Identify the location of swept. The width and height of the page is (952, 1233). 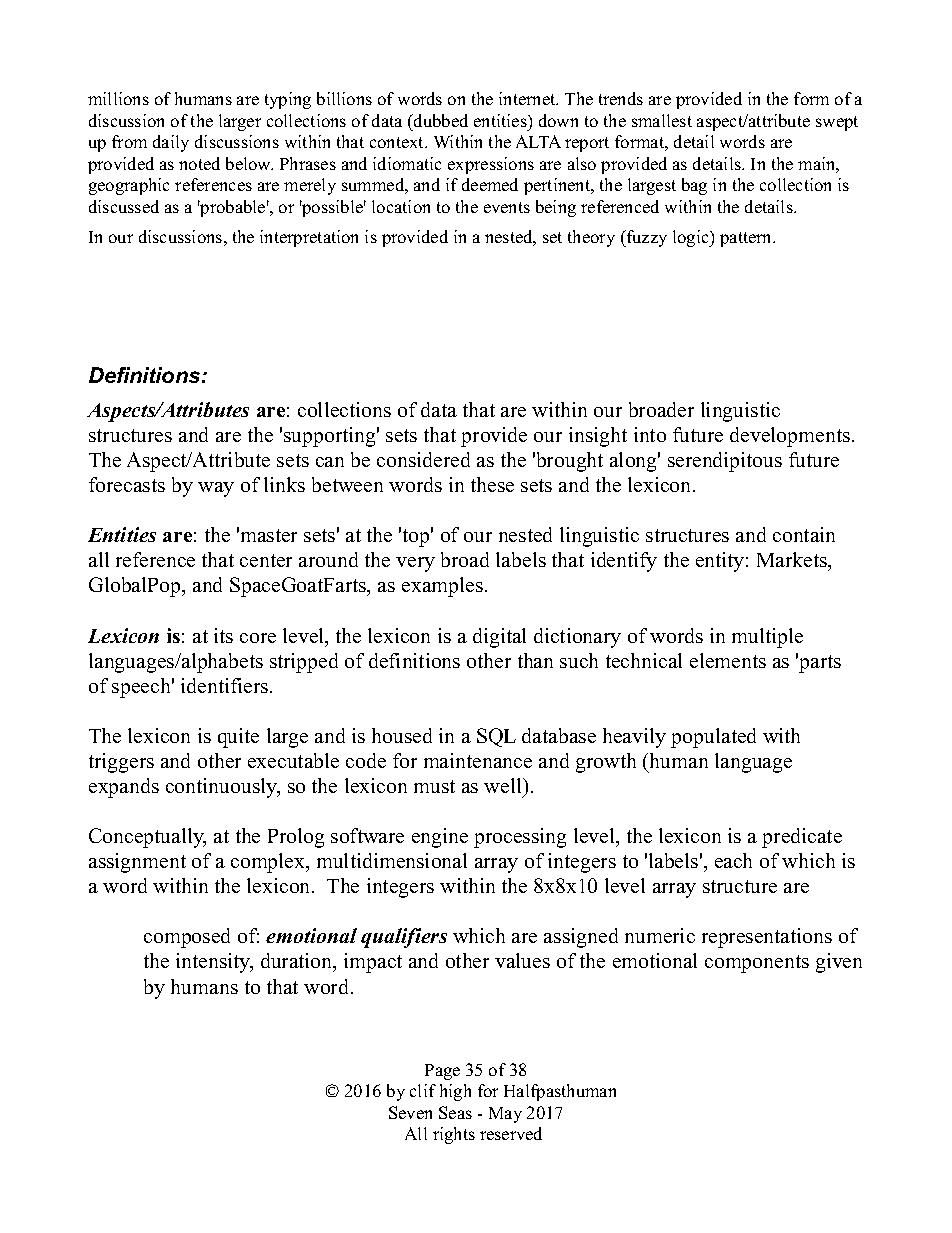
(837, 123).
